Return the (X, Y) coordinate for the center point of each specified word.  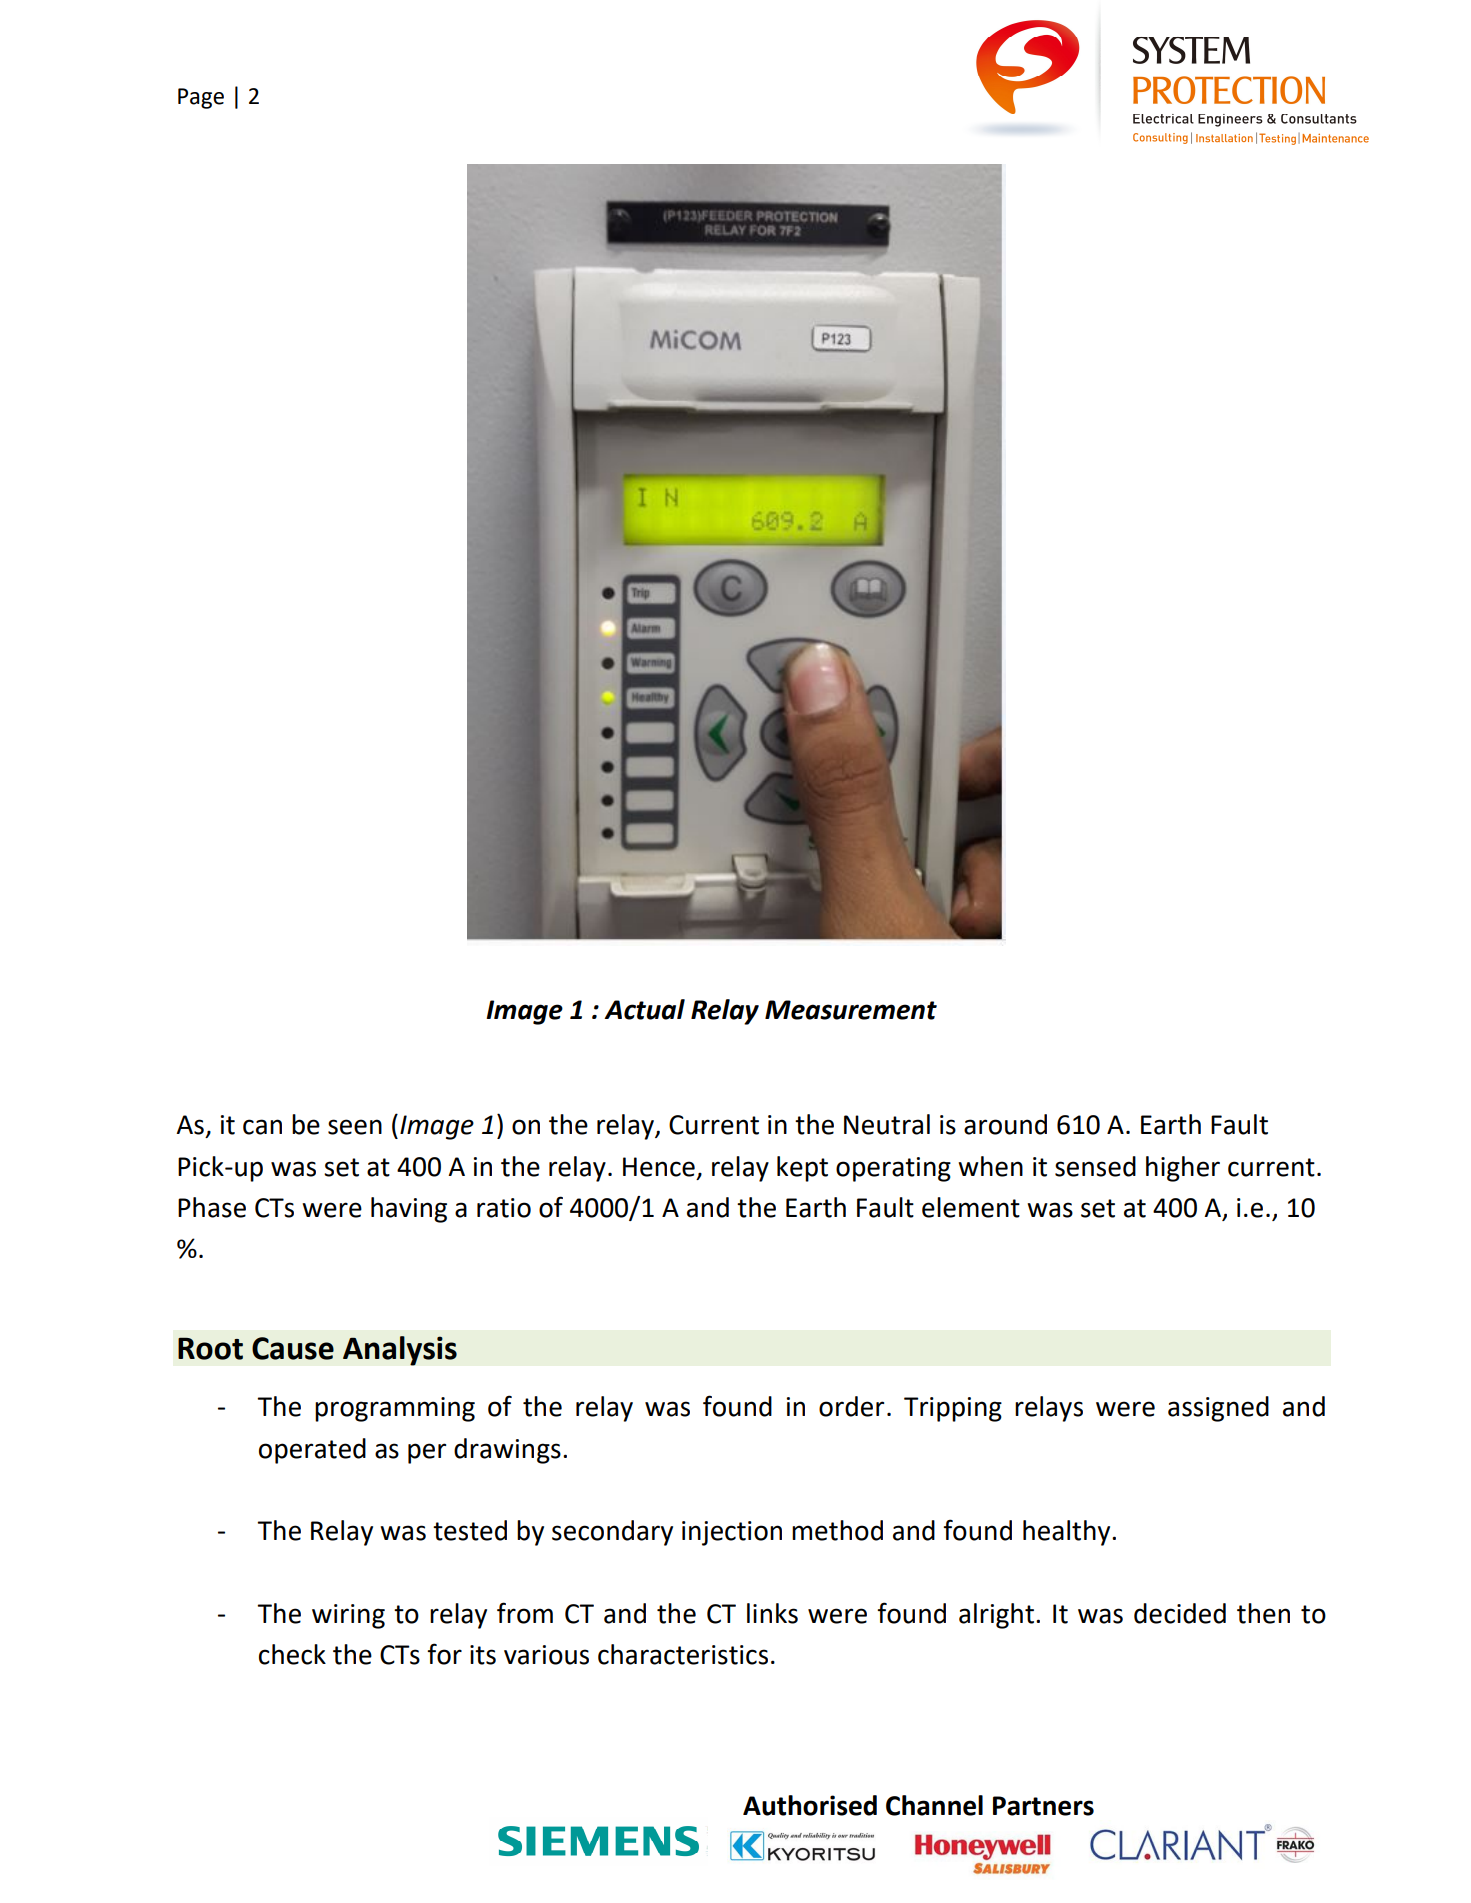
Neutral (887, 1124)
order (851, 1406)
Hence (659, 1167)
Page (201, 98)
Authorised (810, 1805)
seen (355, 1127)
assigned (1218, 1409)
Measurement (851, 1010)
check (292, 1654)
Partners (1043, 1806)
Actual (644, 1009)
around (1005, 1124)
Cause (293, 1348)
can (262, 1127)
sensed (1095, 1166)
